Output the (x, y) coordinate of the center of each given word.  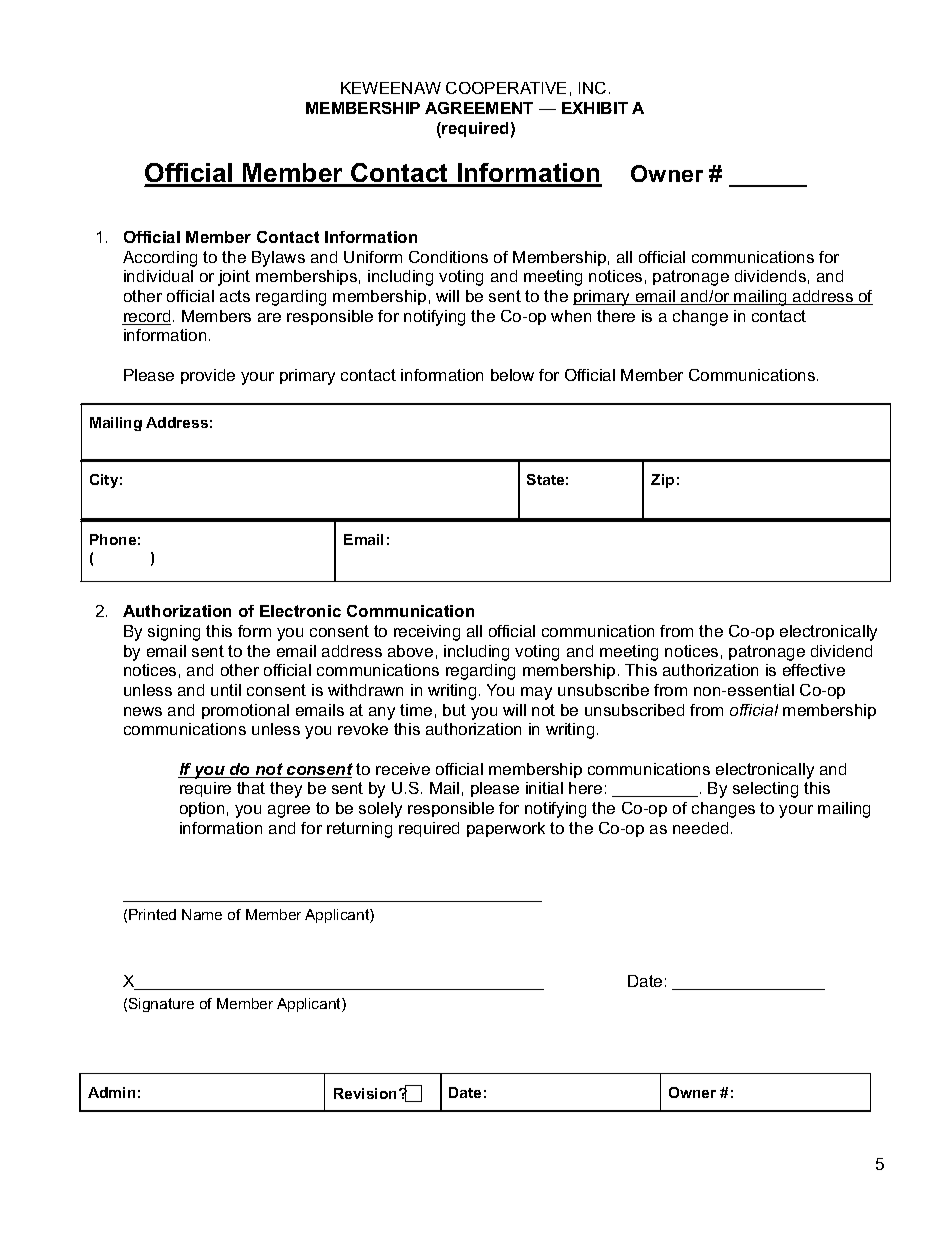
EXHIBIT (595, 108)
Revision (365, 1093)
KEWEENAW (391, 88)
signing (174, 633)
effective (814, 670)
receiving (427, 633)
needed (700, 828)
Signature (161, 1005)
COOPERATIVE (506, 88)
